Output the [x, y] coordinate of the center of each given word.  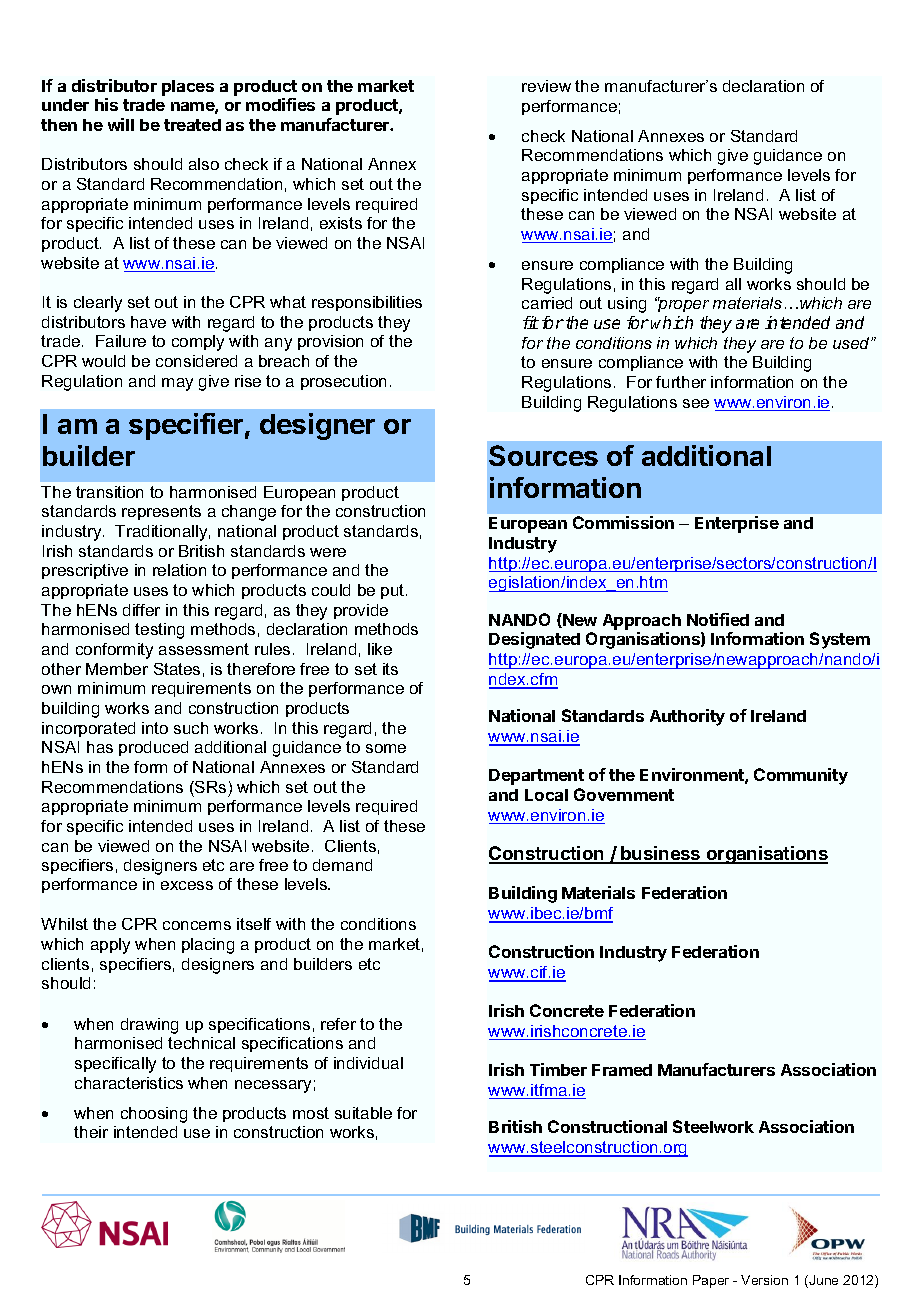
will [121, 124]
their [91, 1132]
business [661, 854]
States [177, 669]
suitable [363, 1113]
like [380, 649]
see [696, 403]
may [177, 384]
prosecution [343, 382]
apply [110, 946]
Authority [687, 717]
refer [338, 1024]
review [546, 86]
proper [682, 305]
